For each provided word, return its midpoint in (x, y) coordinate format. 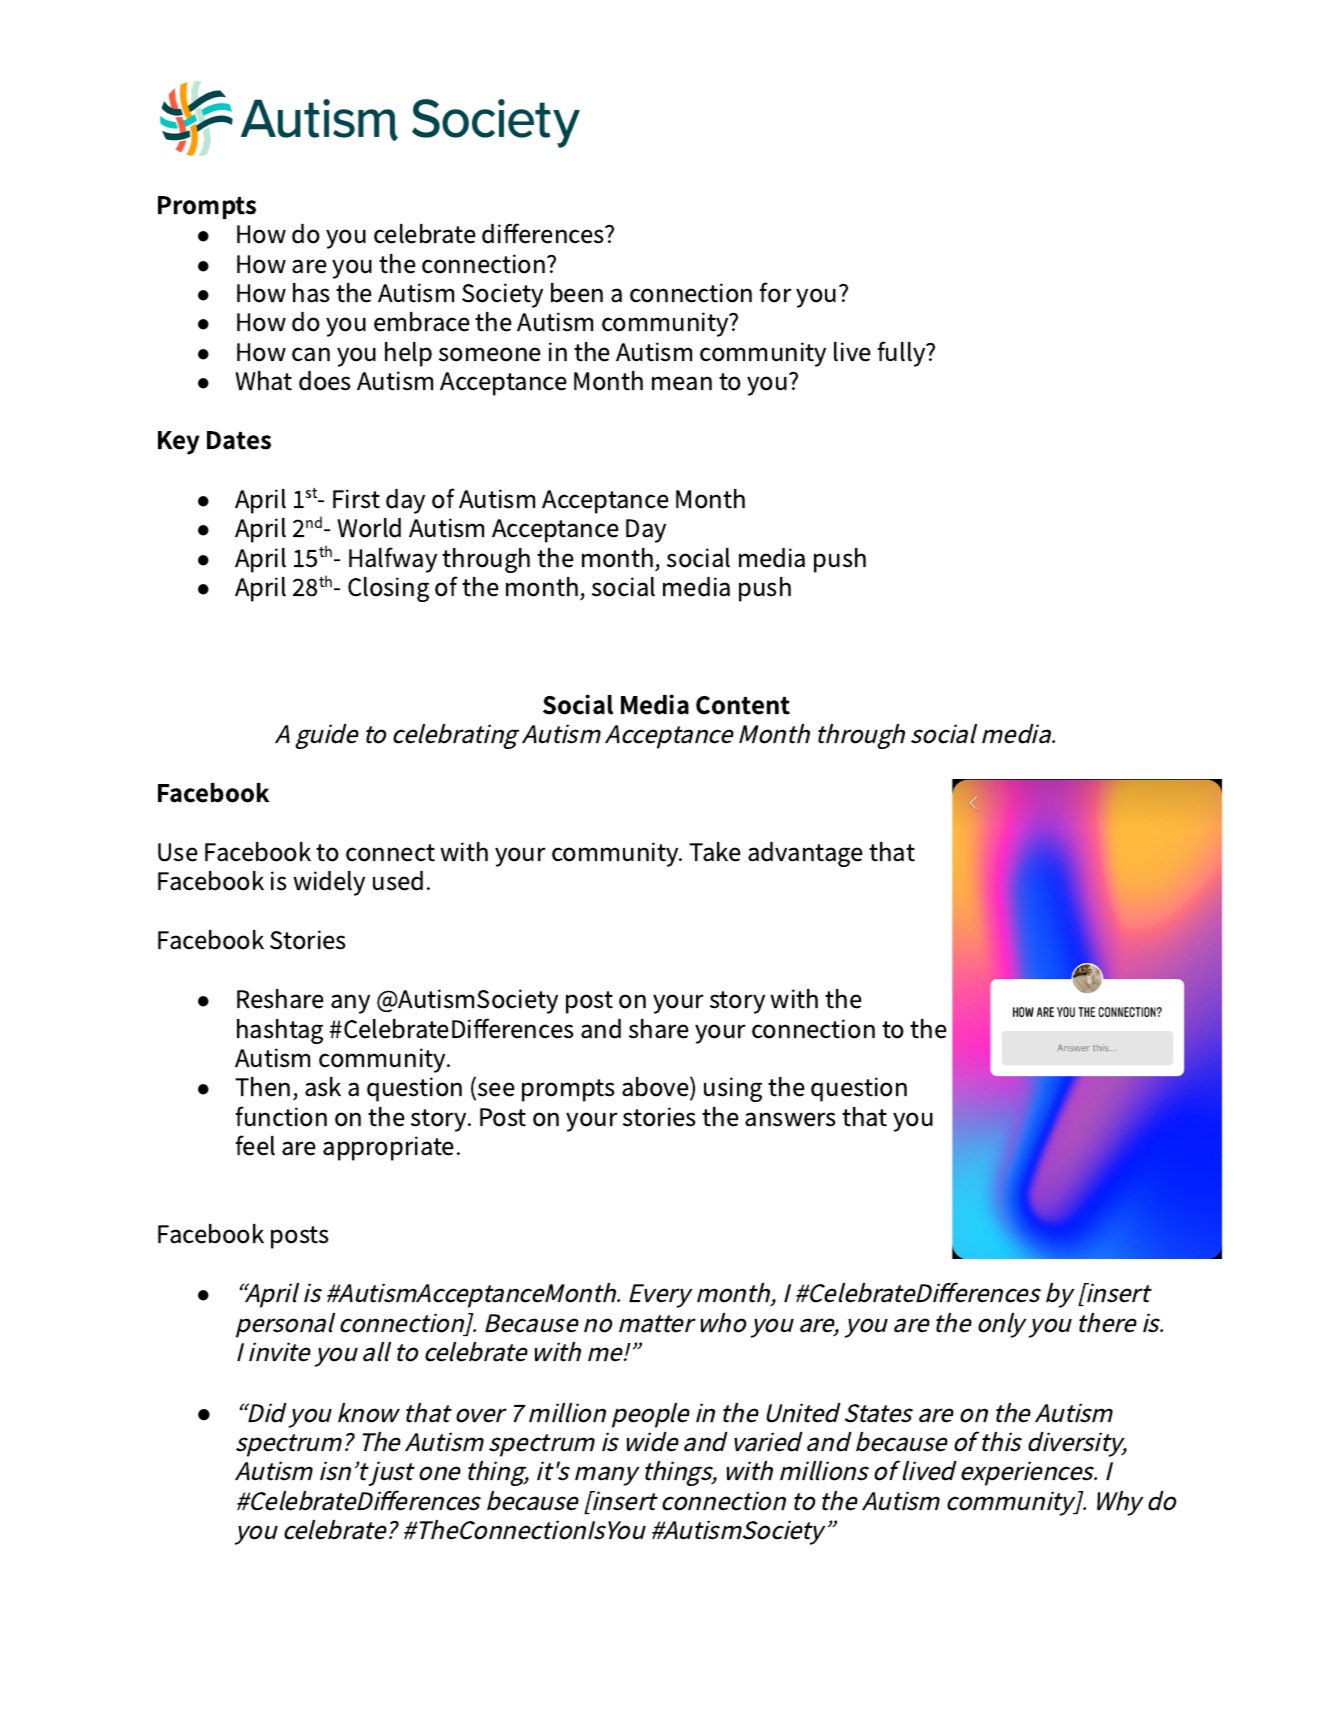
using (733, 1089)
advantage (805, 854)
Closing (388, 589)
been (577, 293)
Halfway (393, 560)
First (356, 499)
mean (682, 383)
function (281, 1116)
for (776, 292)
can (311, 354)
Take (715, 852)
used (398, 881)
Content (743, 705)
